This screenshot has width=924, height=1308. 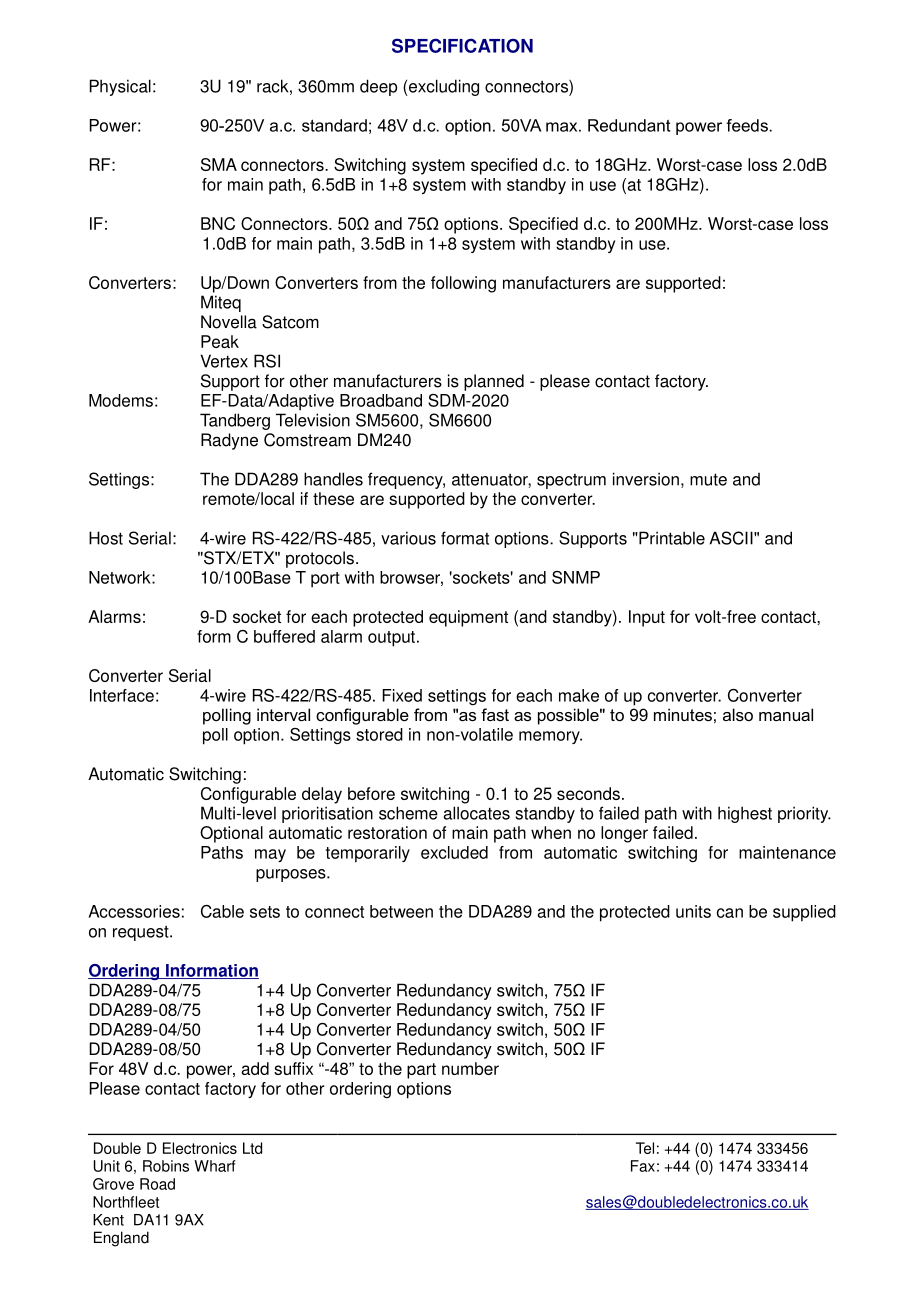 What do you see at coordinates (443, 87) in the screenshot?
I see `excluding` at bounding box center [443, 87].
